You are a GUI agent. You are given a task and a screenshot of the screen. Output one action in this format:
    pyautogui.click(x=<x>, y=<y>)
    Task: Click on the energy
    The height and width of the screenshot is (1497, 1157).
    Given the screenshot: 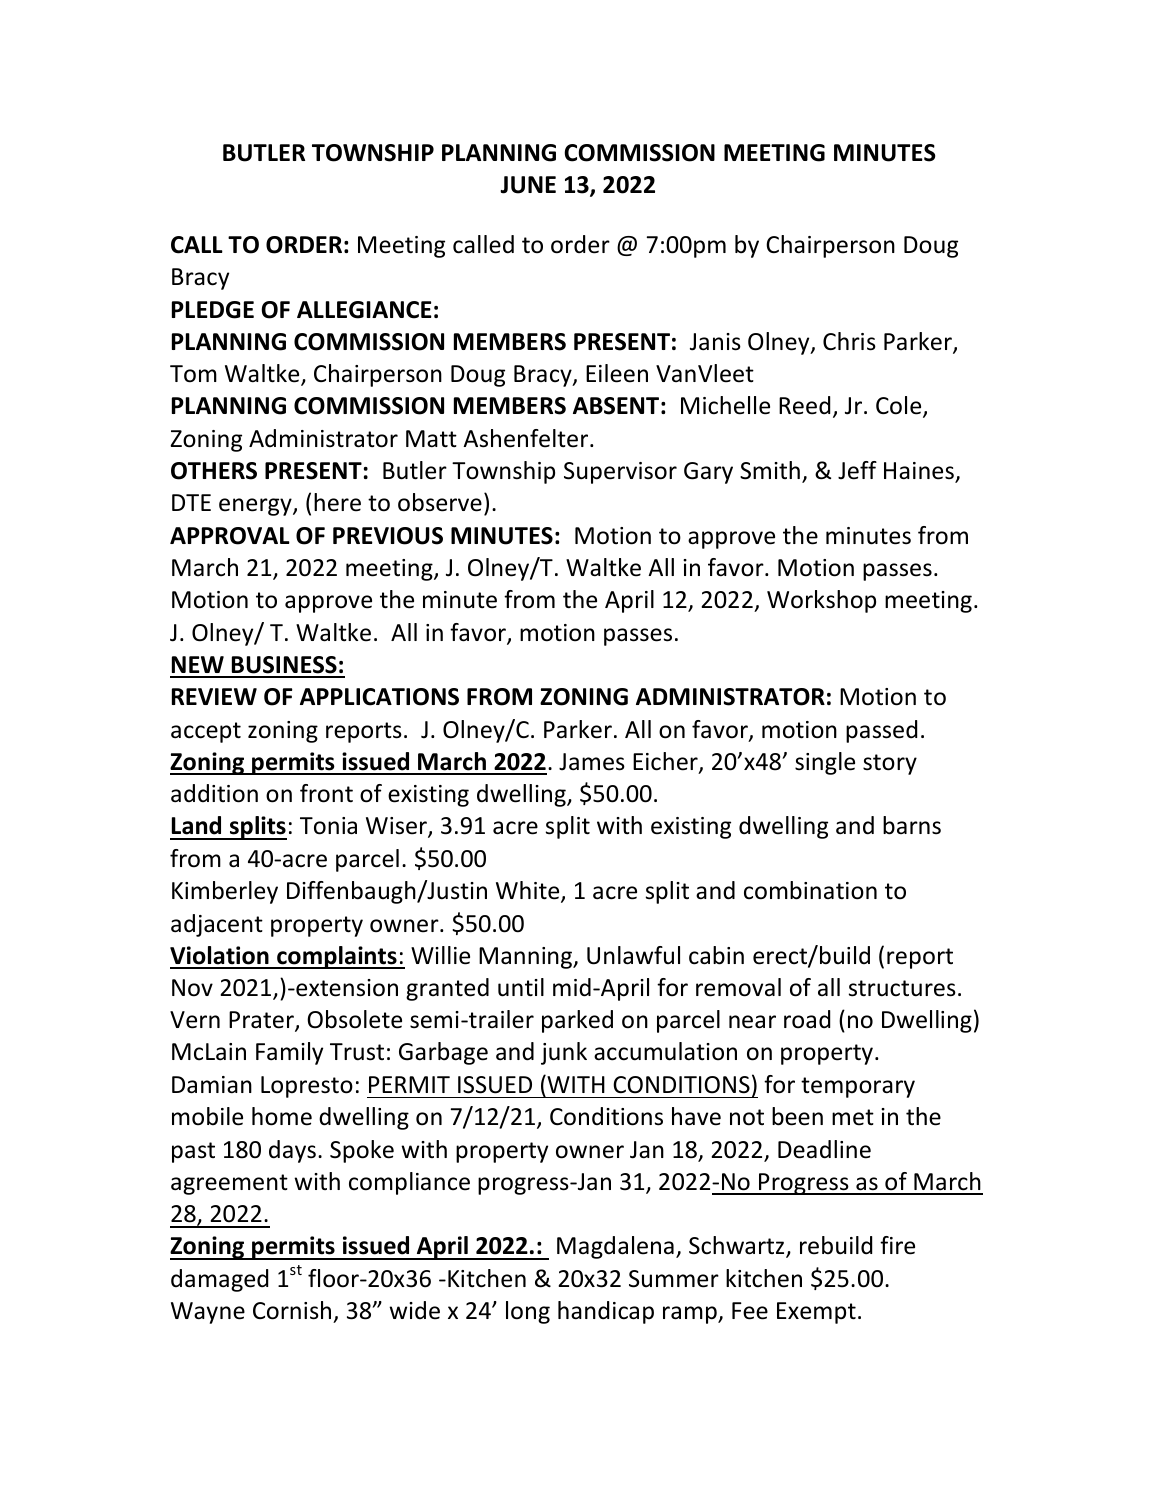 What is the action you would take?
    pyautogui.click(x=256, y=507)
